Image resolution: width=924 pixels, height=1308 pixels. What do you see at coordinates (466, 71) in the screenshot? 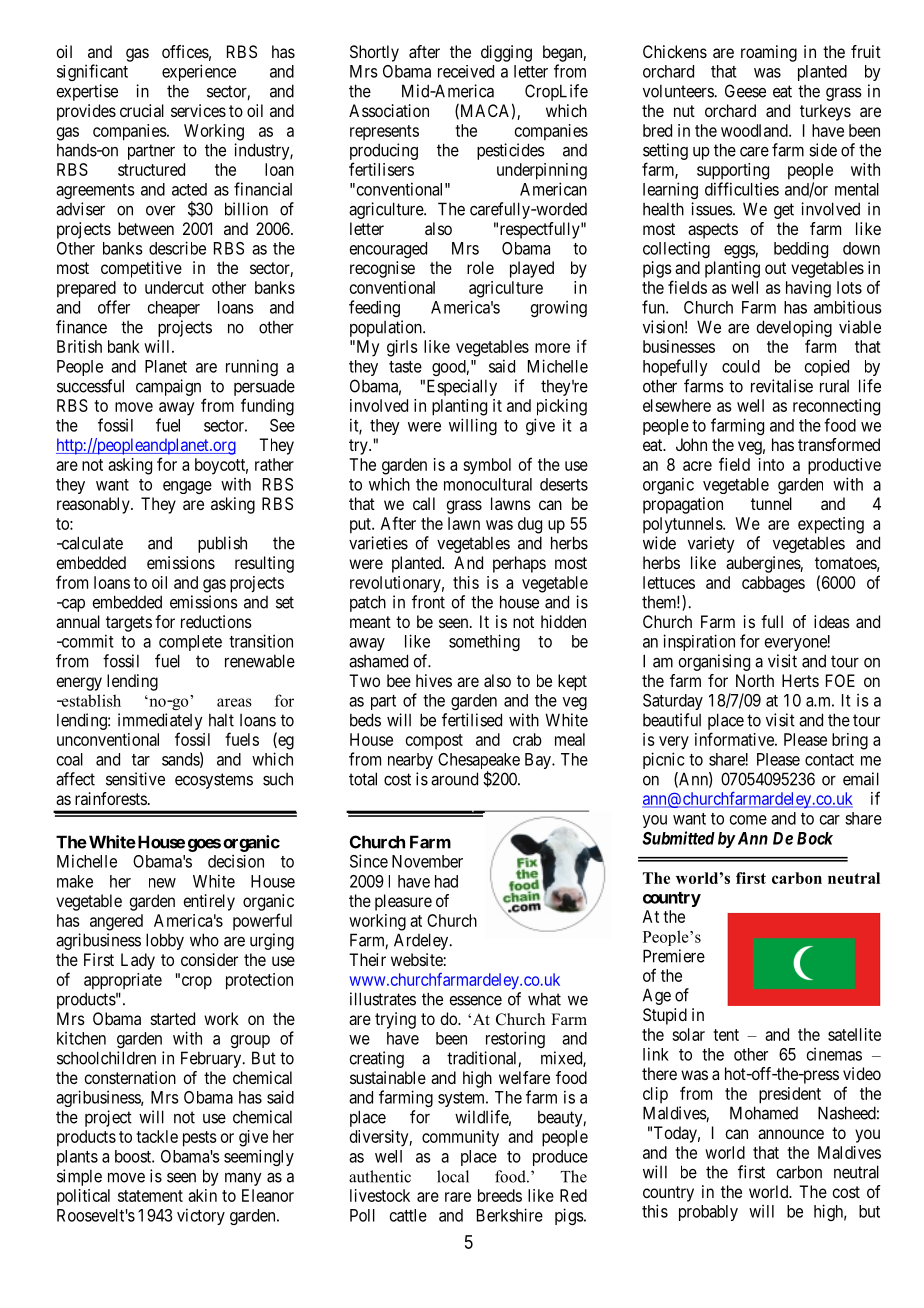
I see `received` at bounding box center [466, 71].
